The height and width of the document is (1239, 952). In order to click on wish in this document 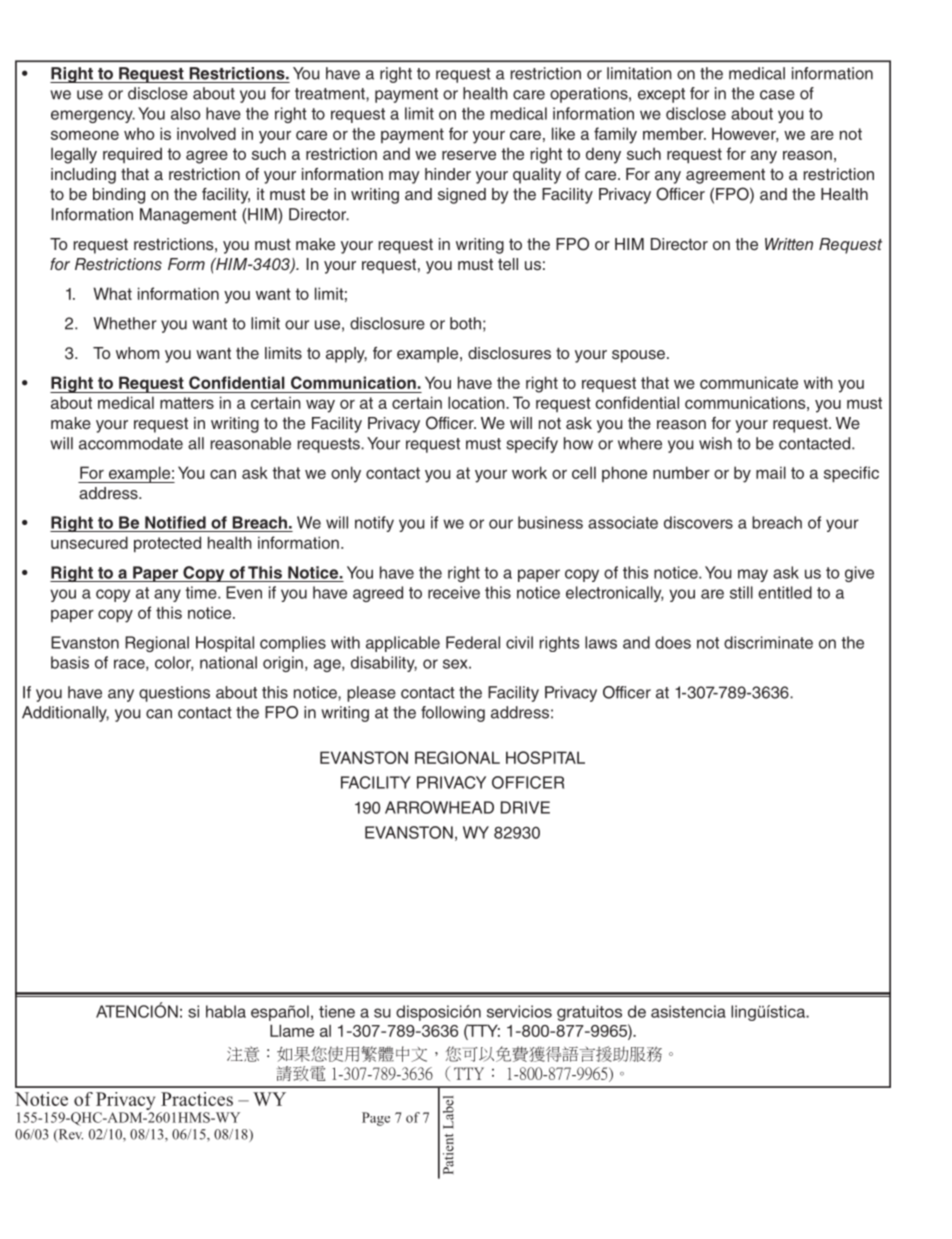, I will do `click(715, 443)`.
